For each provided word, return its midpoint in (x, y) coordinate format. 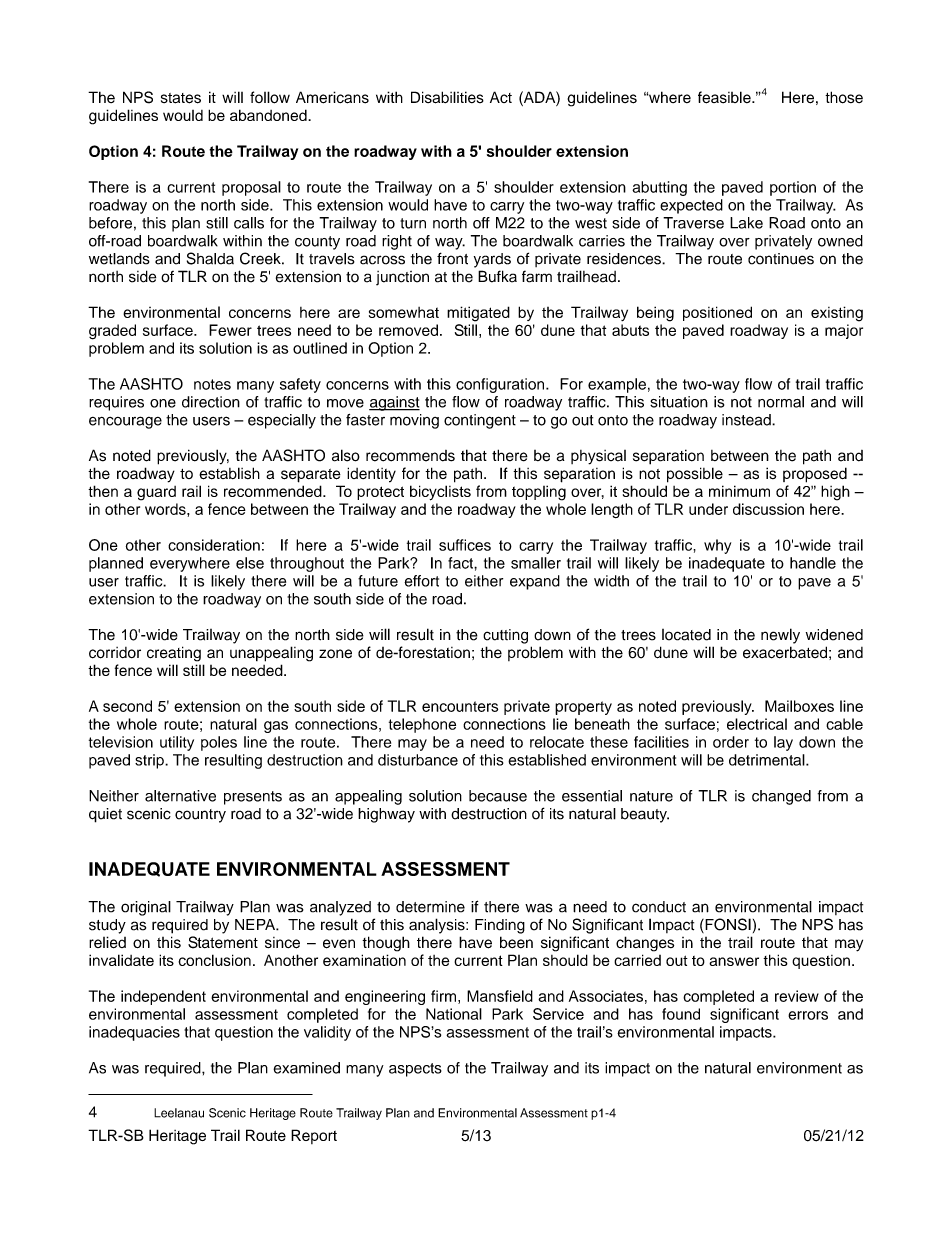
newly (780, 636)
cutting (505, 636)
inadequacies (134, 1033)
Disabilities (447, 97)
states (181, 98)
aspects (415, 1070)
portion (793, 188)
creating (174, 654)
